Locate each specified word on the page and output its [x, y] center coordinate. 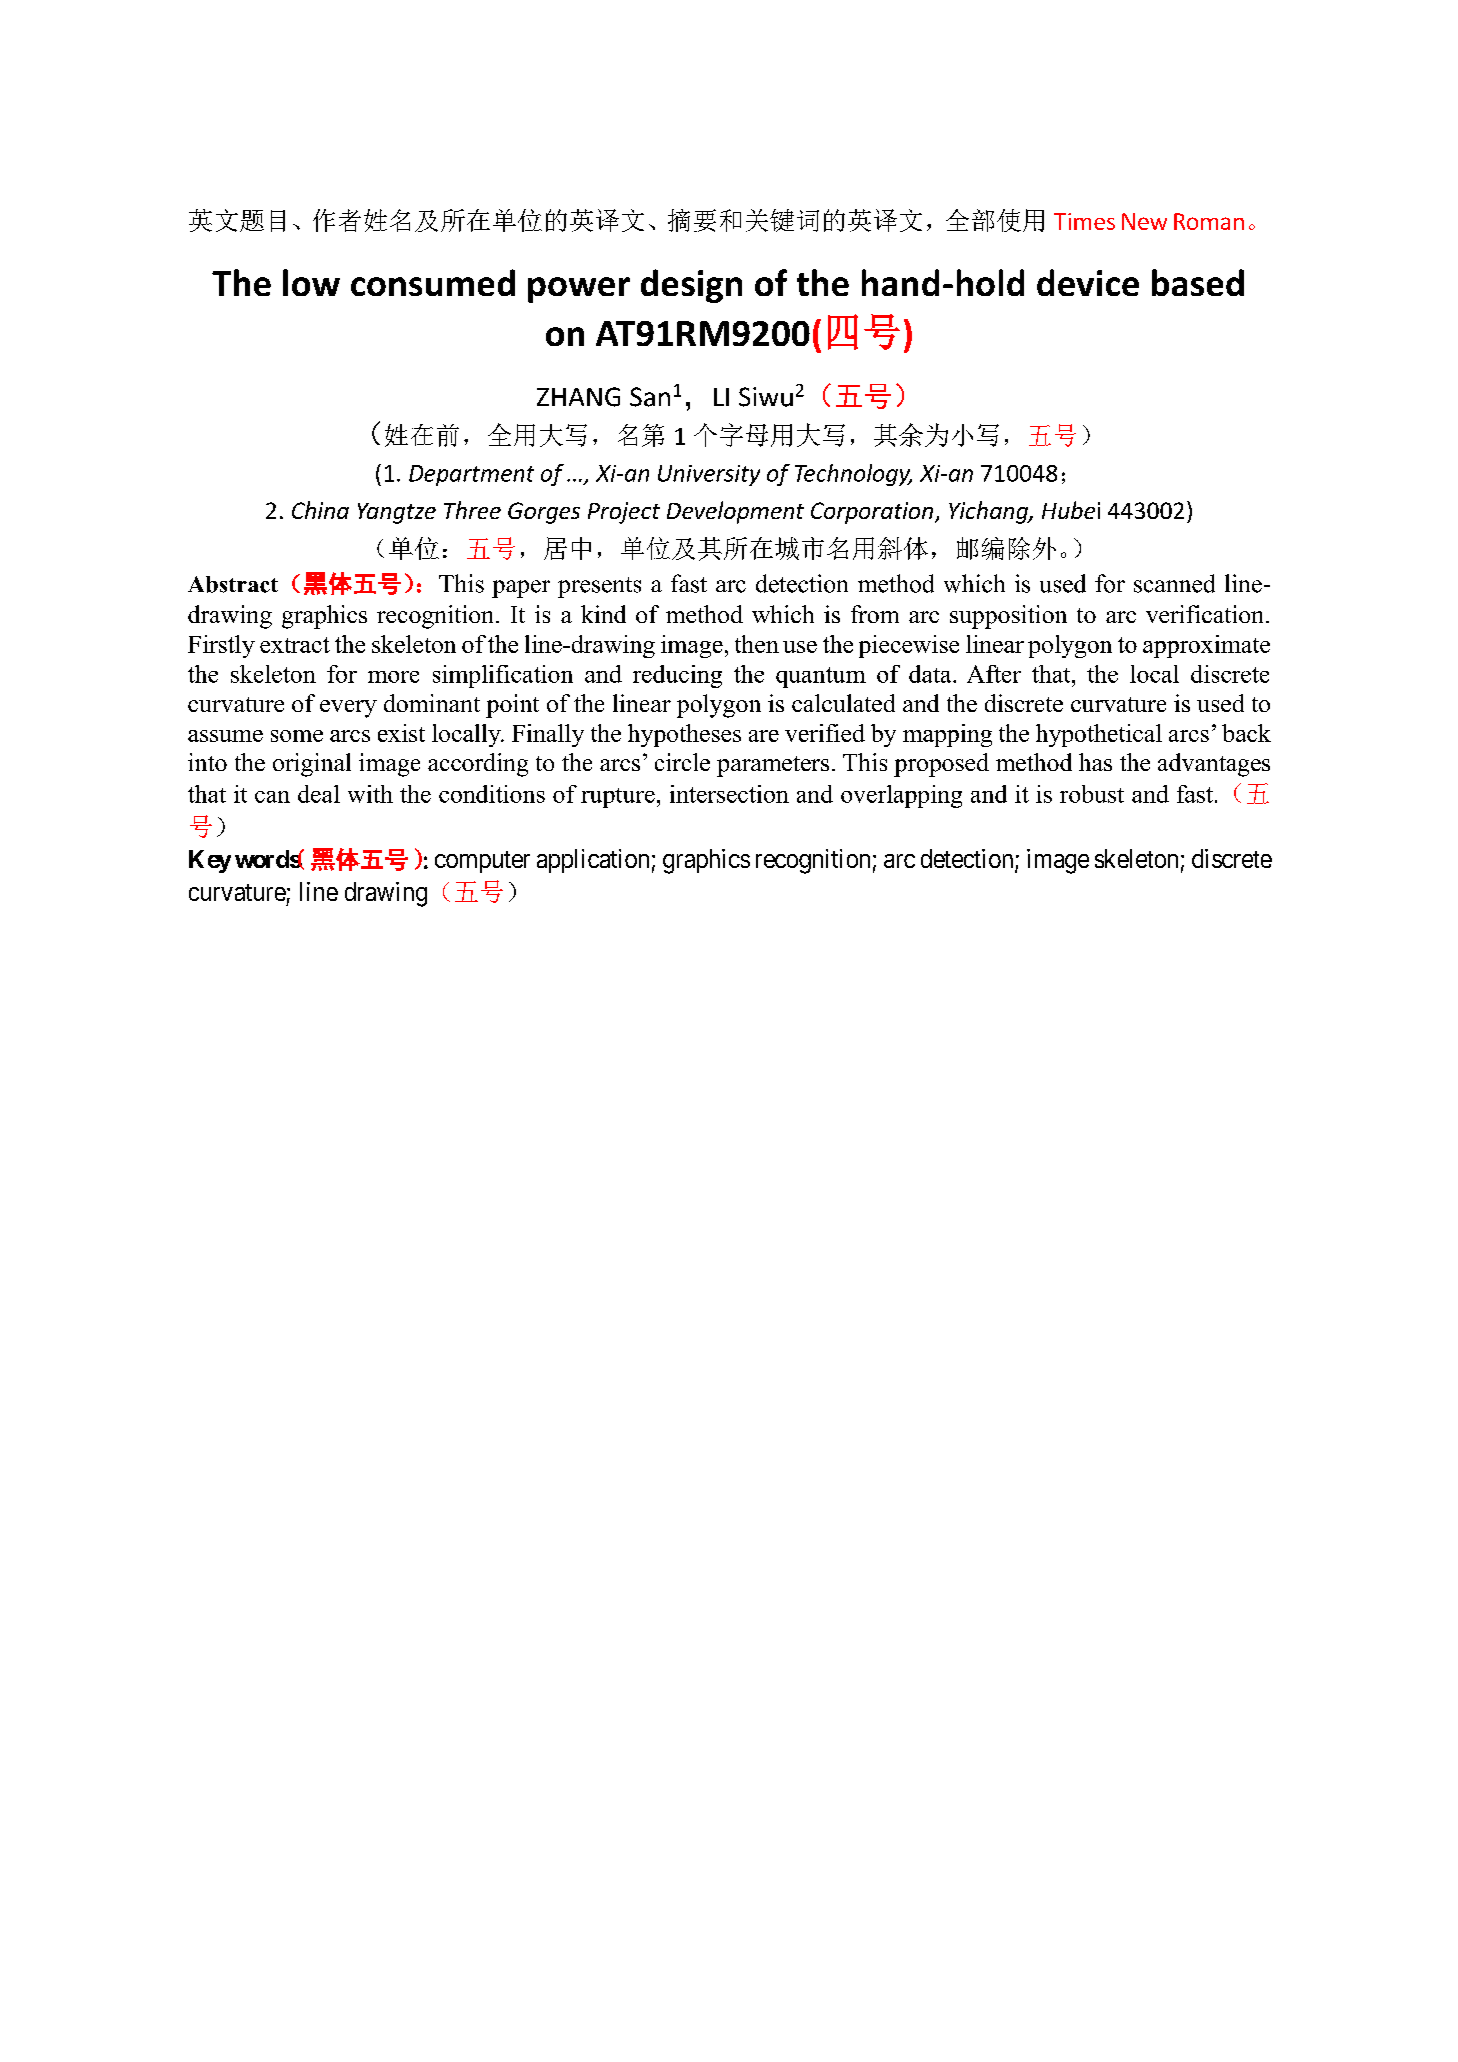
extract [295, 645]
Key [210, 861]
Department [471, 475]
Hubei [1071, 510]
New [1144, 221]
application [593, 861]
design [691, 286]
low [311, 282]
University [709, 475]
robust [1092, 794]
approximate [1206, 646]
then [757, 644]
